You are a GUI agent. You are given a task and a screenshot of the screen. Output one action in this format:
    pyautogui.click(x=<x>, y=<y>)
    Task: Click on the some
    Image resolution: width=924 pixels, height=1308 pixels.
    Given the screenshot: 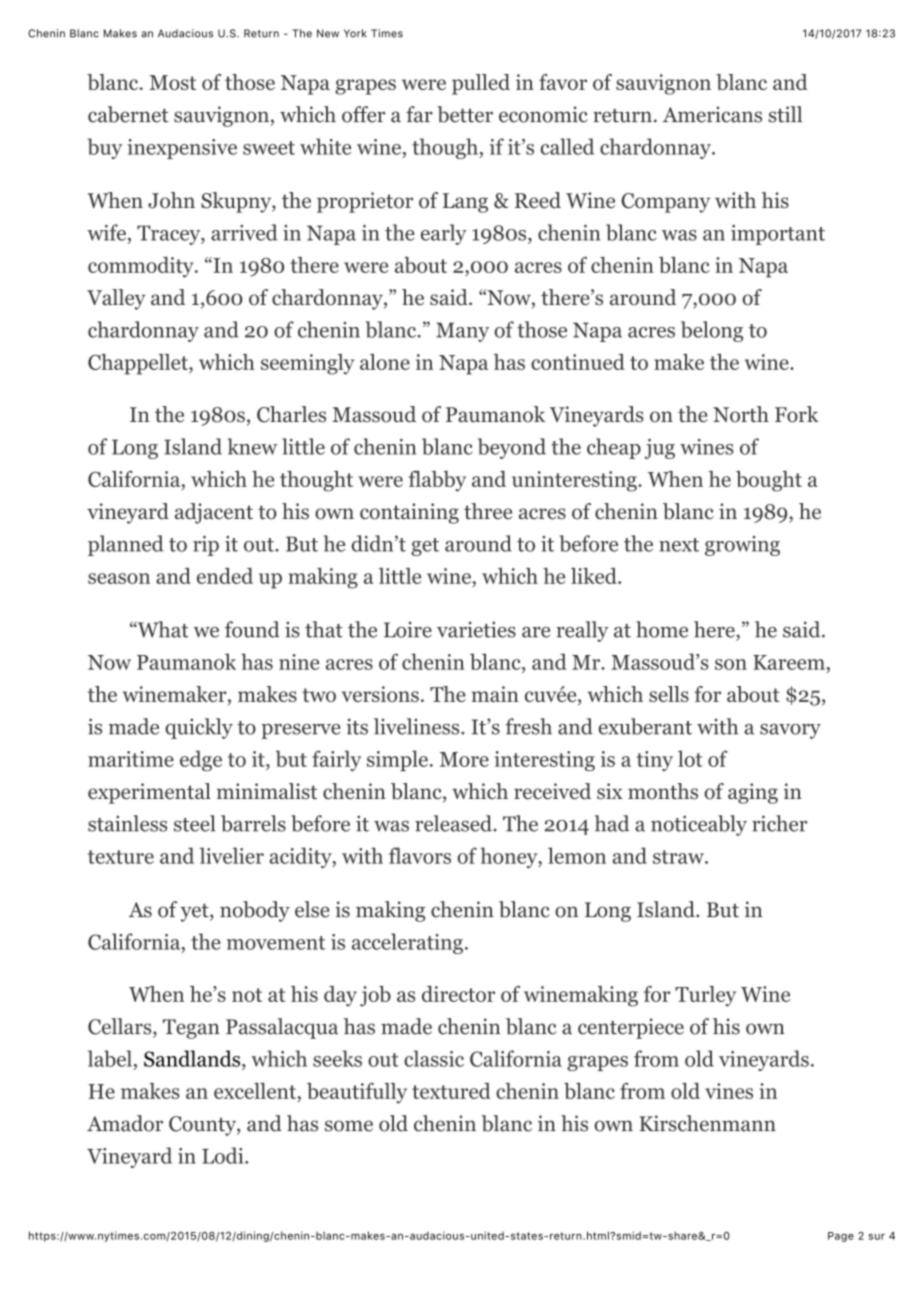 What is the action you would take?
    pyautogui.click(x=349, y=1126)
